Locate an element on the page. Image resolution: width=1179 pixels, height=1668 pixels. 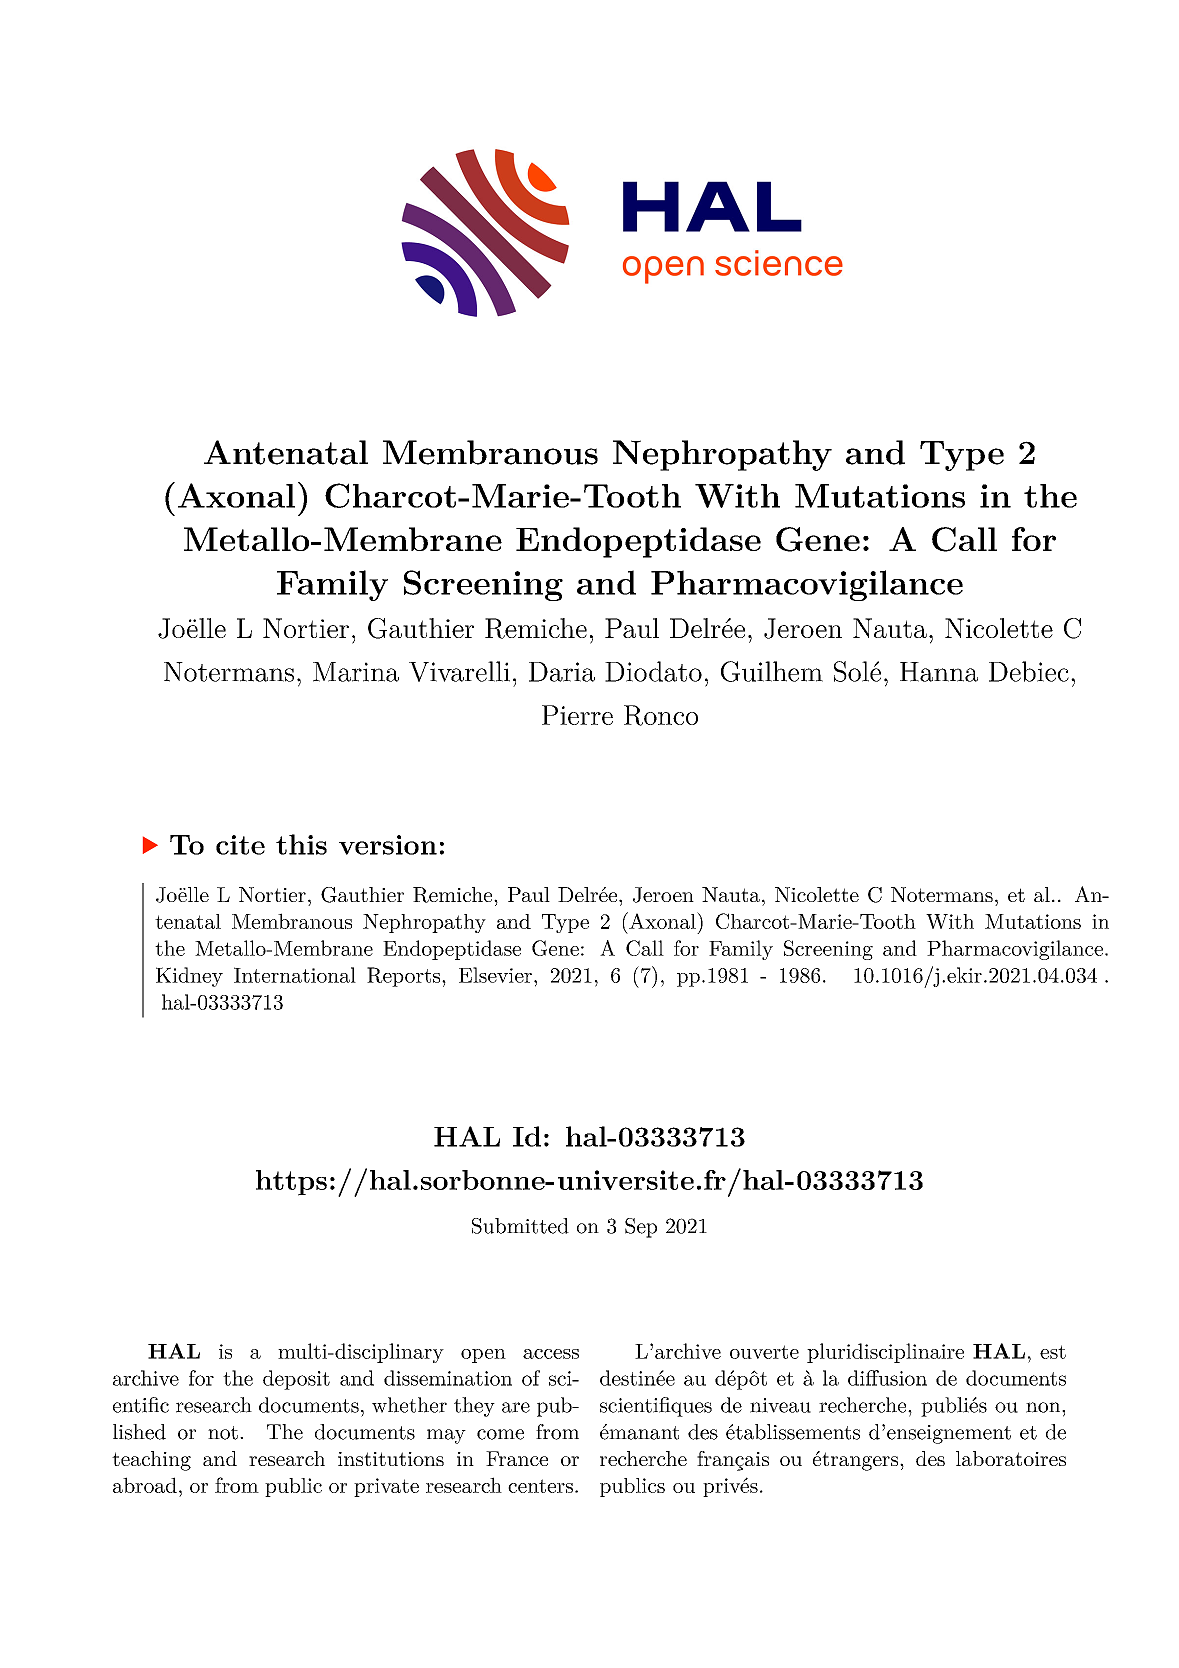
Marina is located at coordinates (356, 672).
